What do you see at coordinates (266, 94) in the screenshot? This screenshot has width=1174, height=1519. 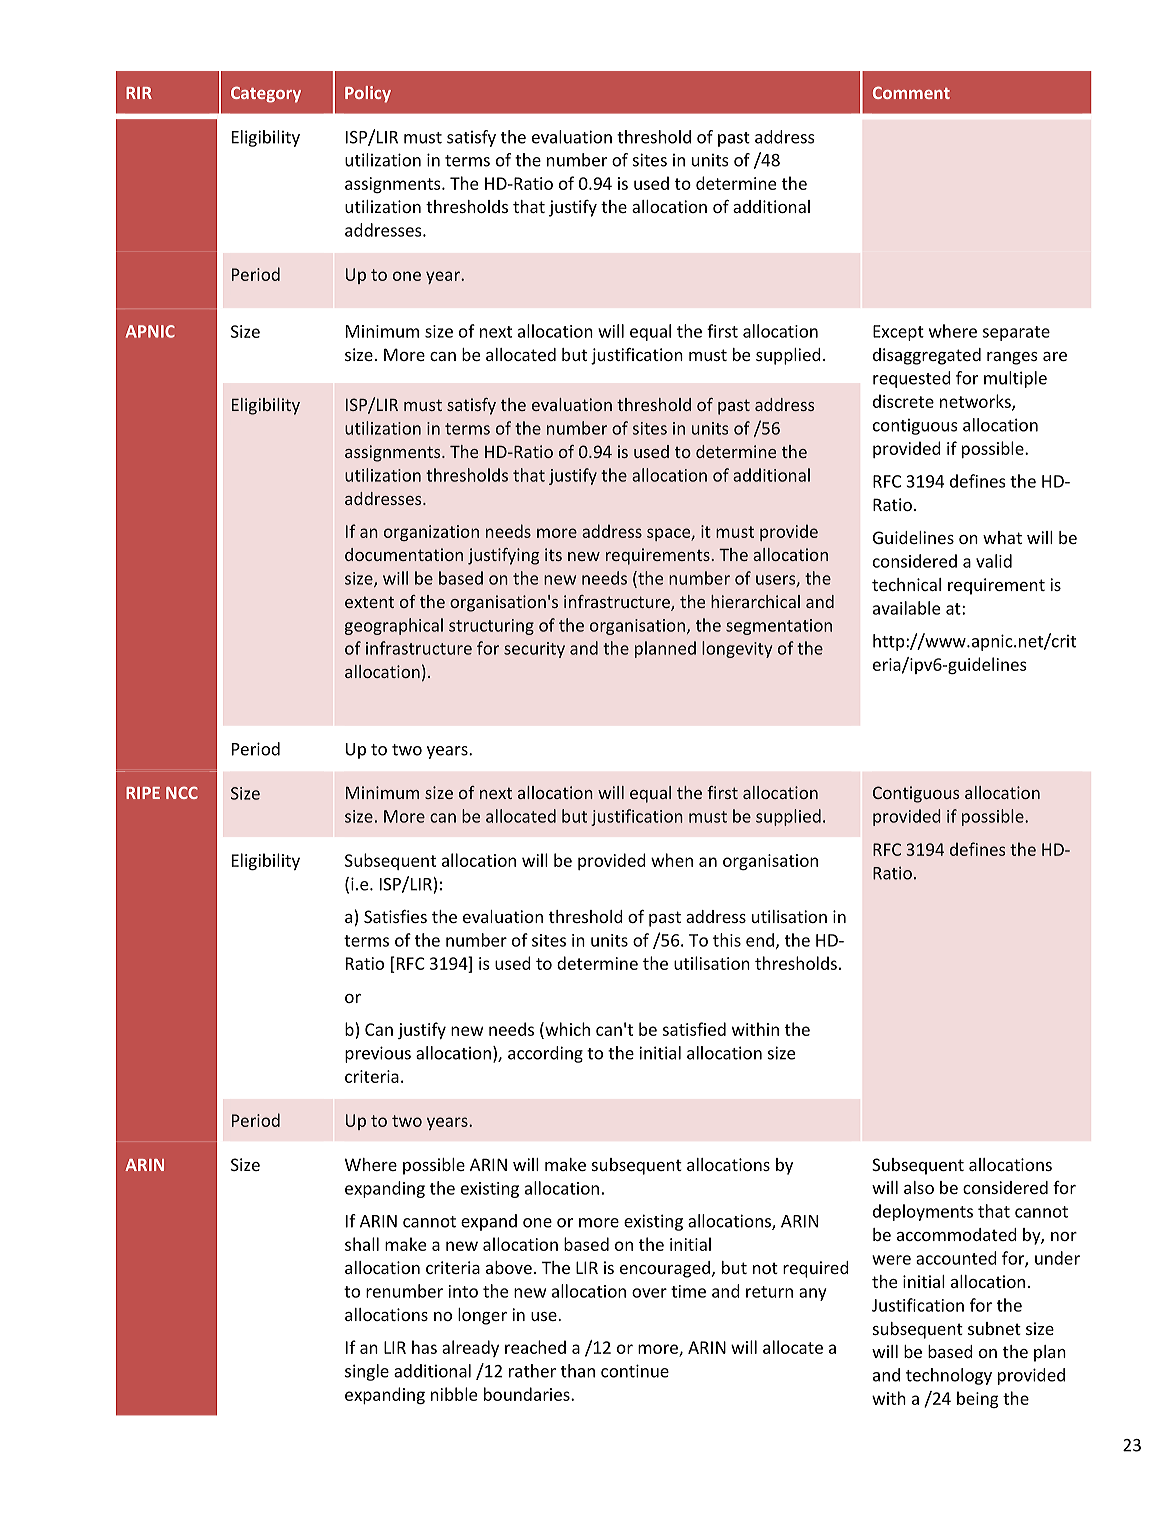 I see `Category` at bounding box center [266, 94].
